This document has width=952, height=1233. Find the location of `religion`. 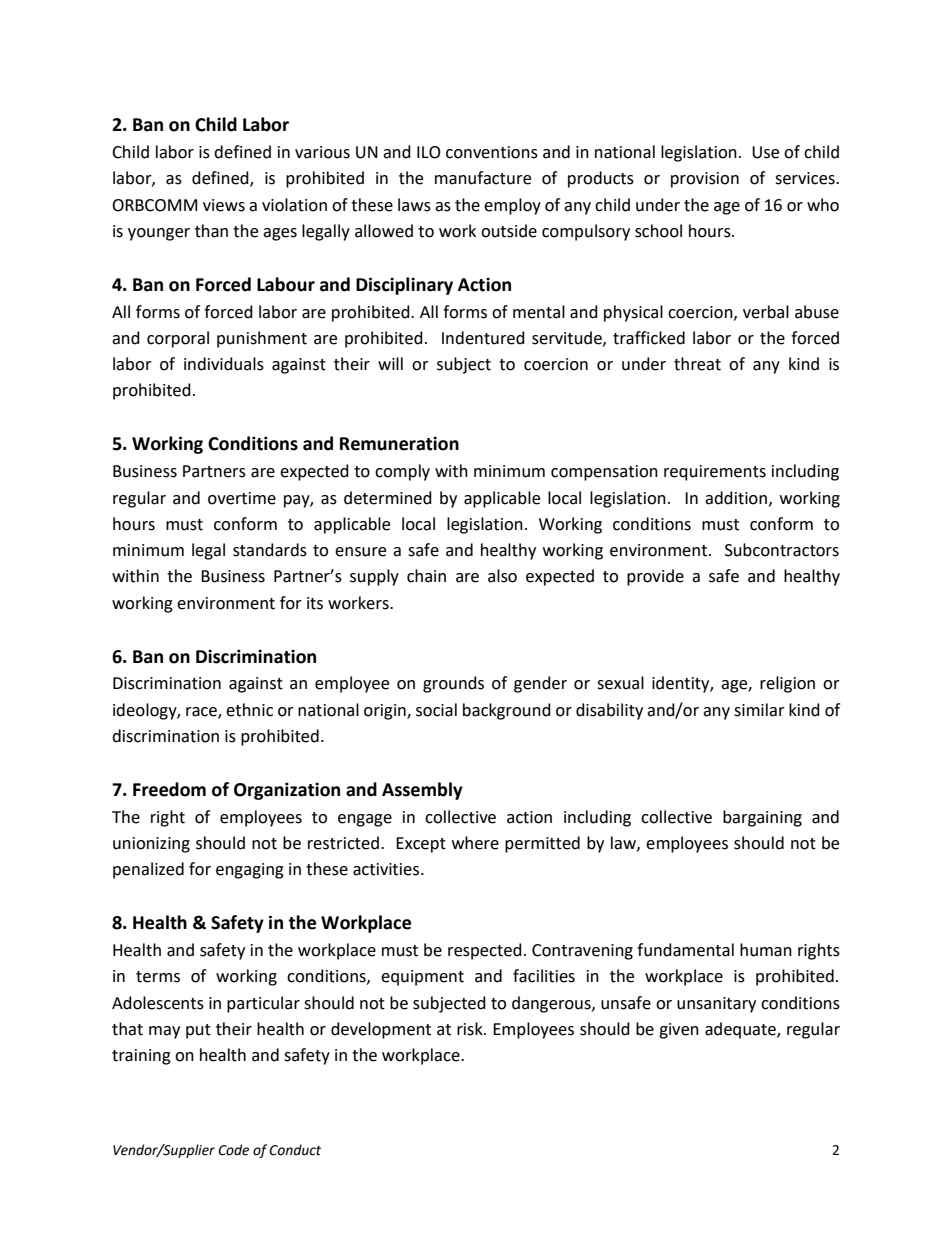

religion is located at coordinates (787, 684).
